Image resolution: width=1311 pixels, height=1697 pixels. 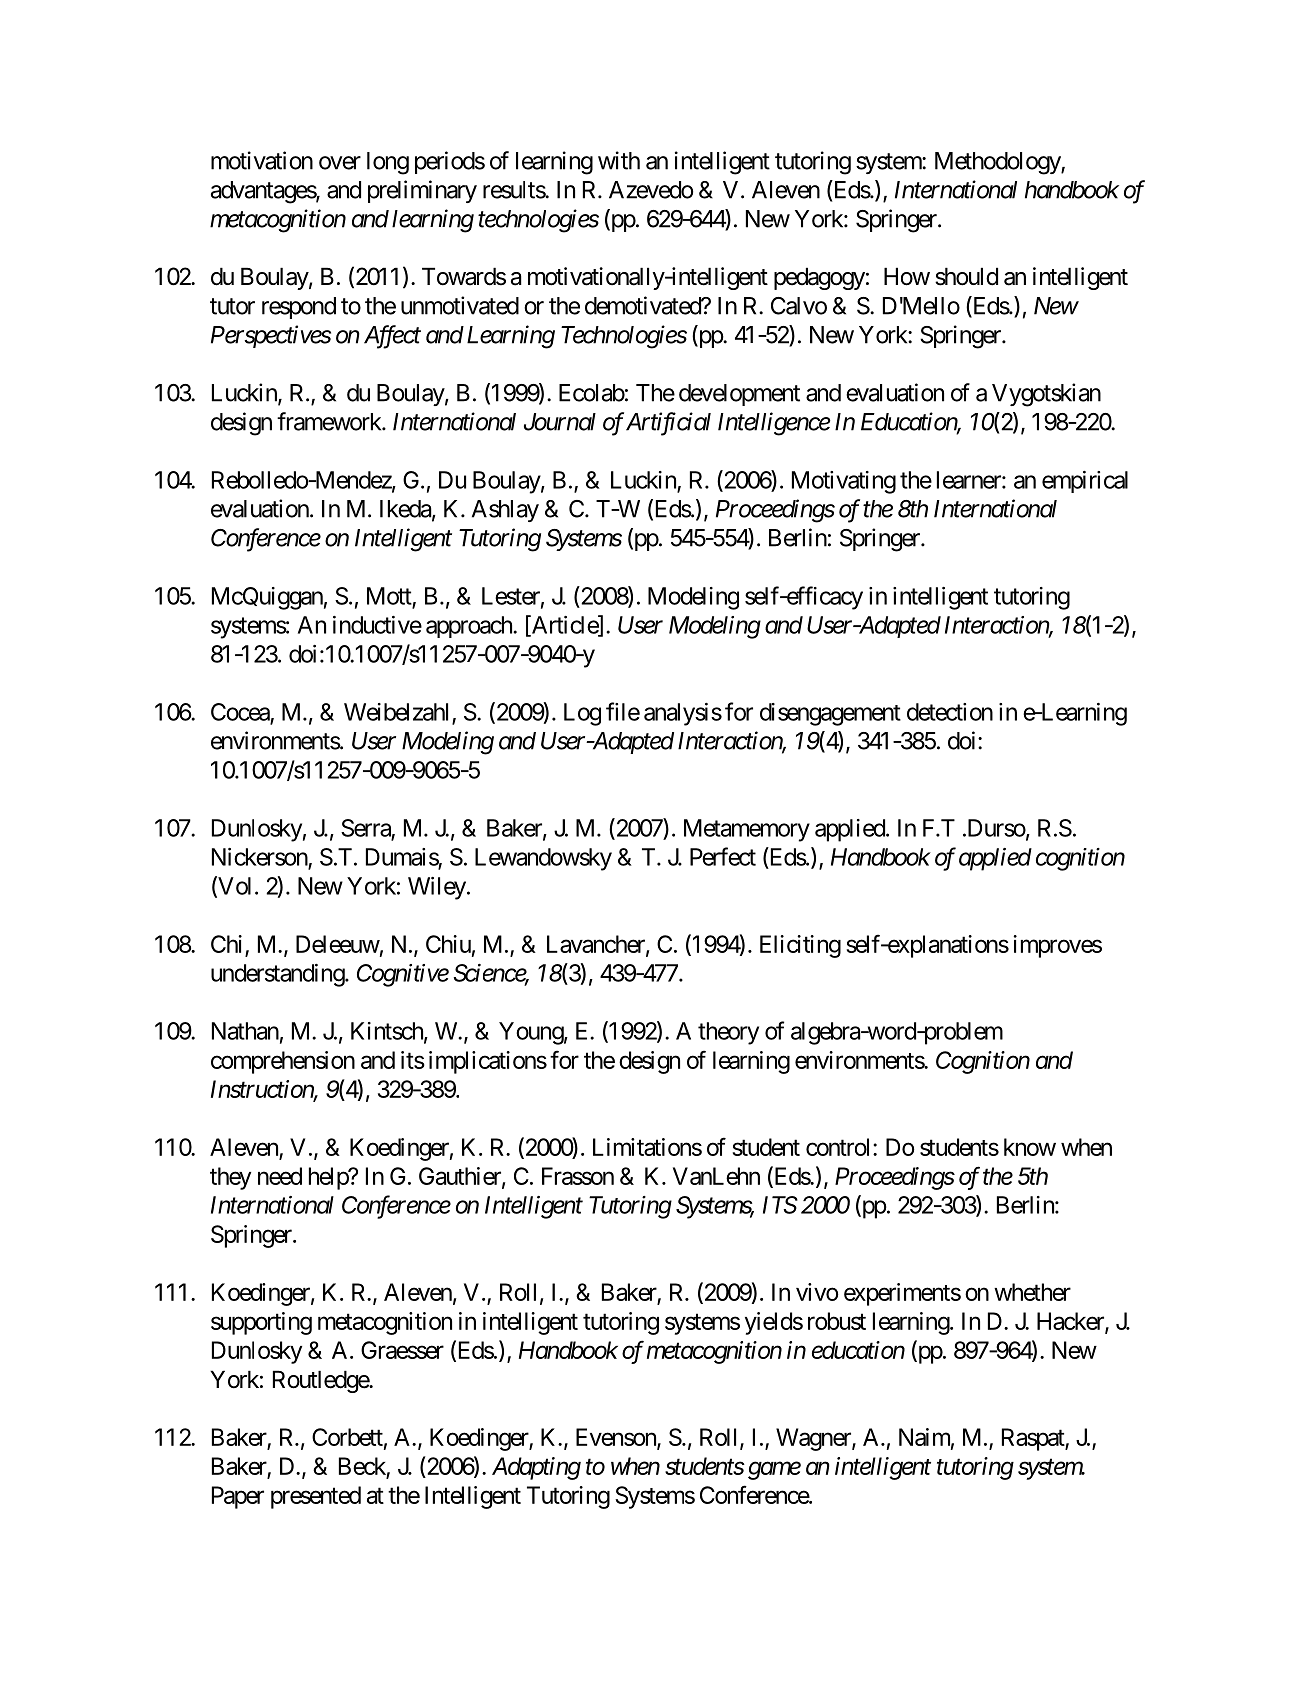 I want to click on presented, so click(x=316, y=1497).
